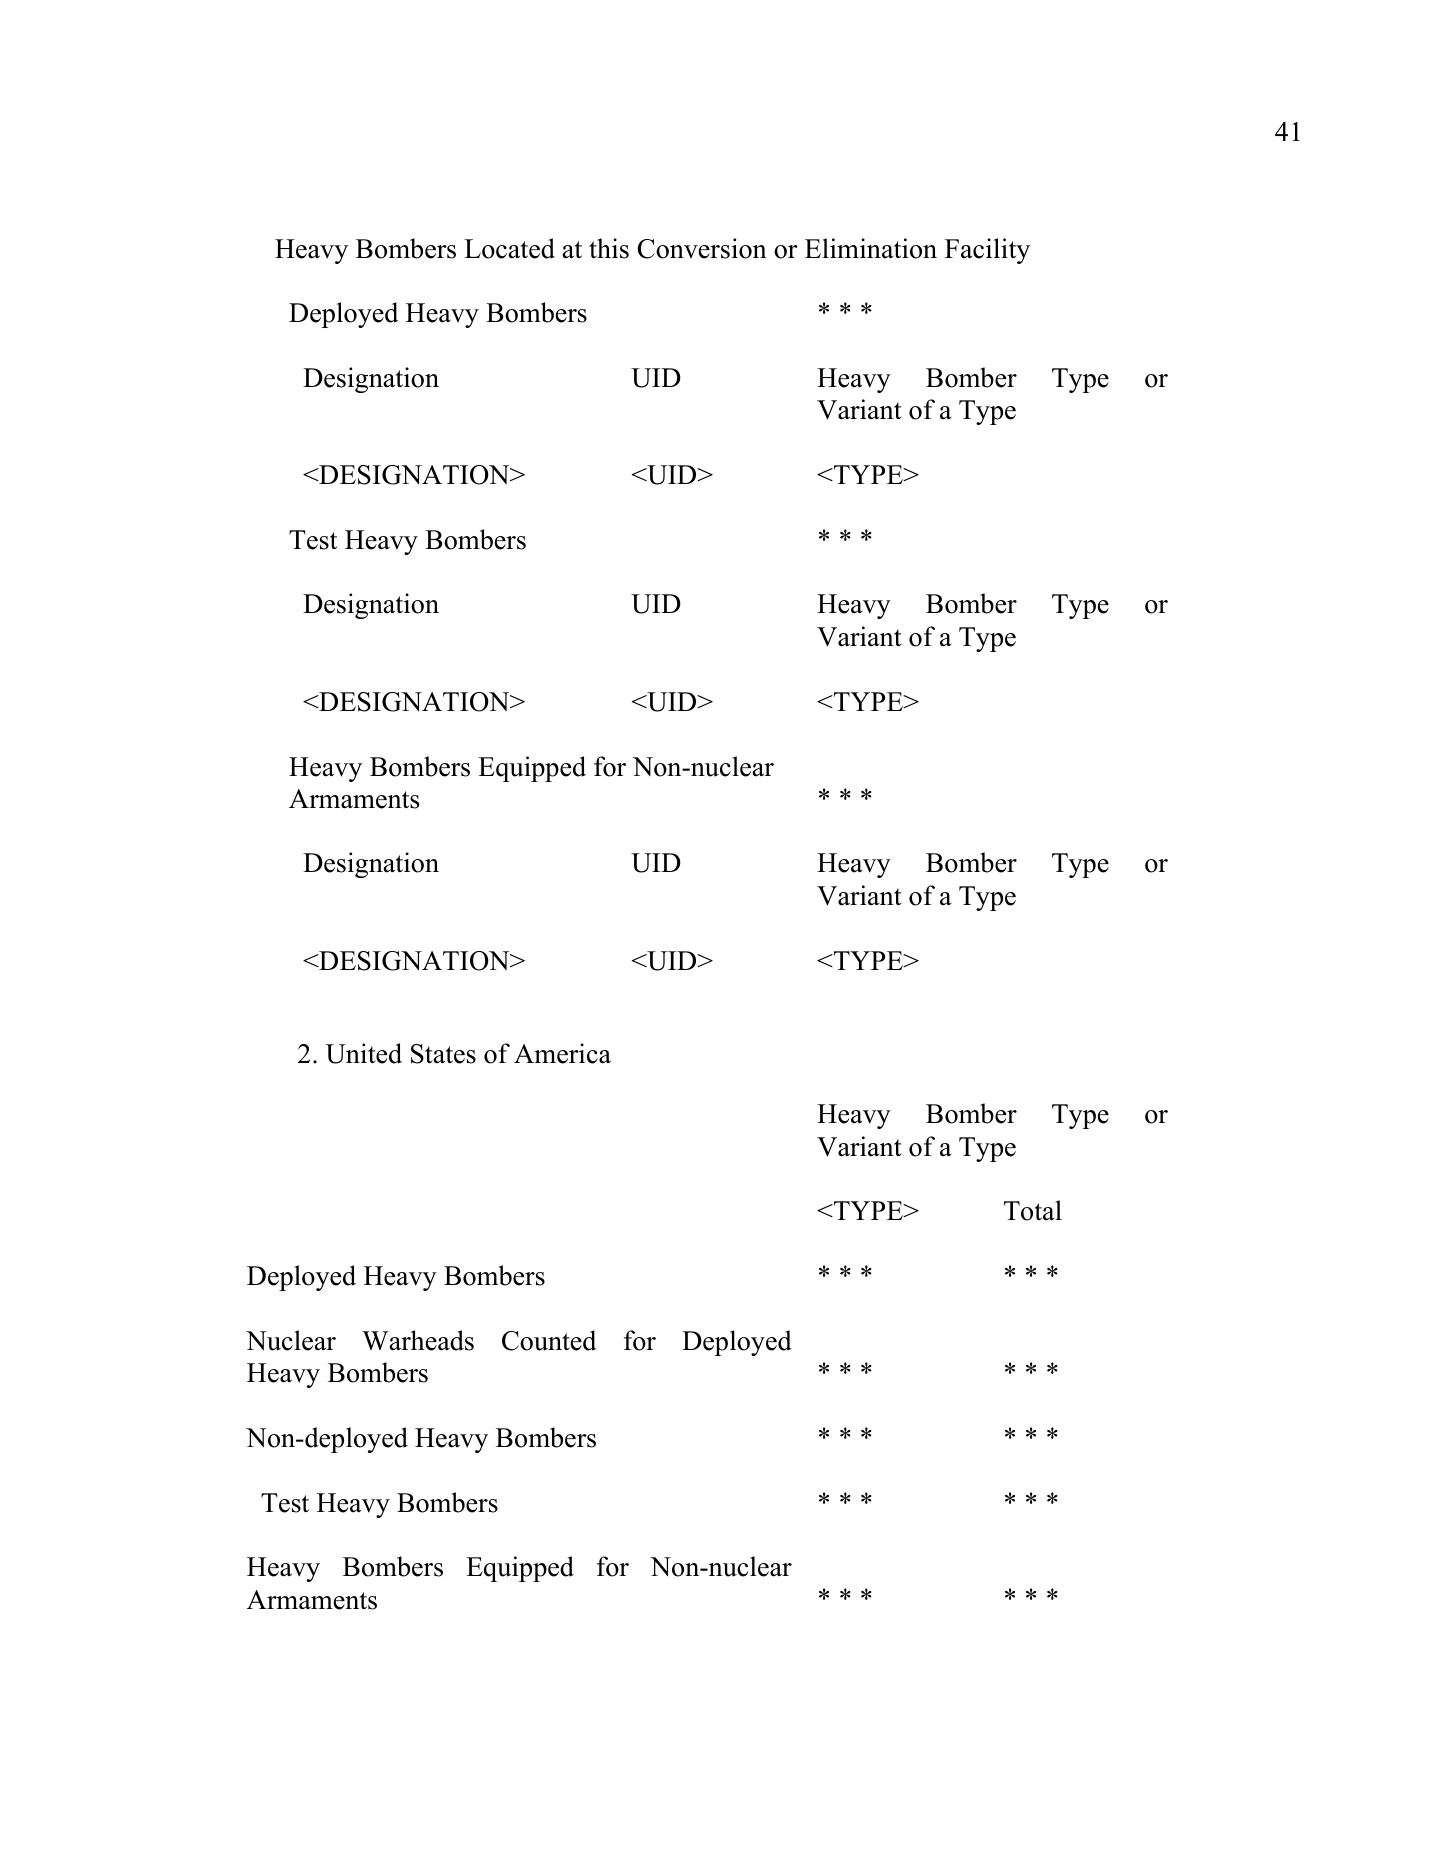 Image resolution: width=1436 pixels, height=1858 pixels. Describe the element at coordinates (987, 251) in the screenshot. I see `Facility` at that location.
